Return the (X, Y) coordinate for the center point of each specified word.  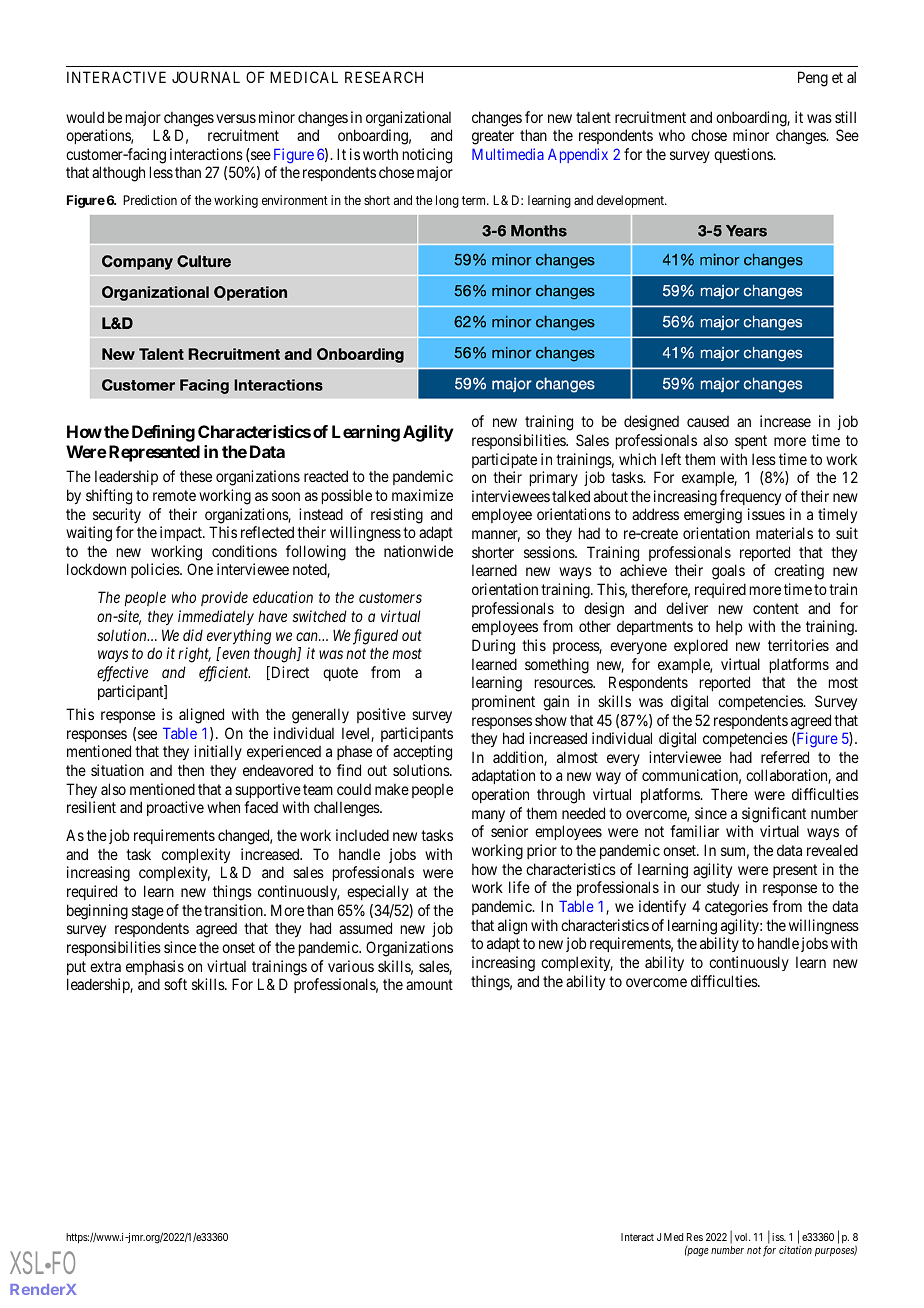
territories (798, 645)
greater (493, 137)
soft (175, 984)
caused (708, 421)
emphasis (155, 967)
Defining (163, 433)
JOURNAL (206, 77)
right (194, 655)
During (493, 647)
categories (736, 908)
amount (429, 984)
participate (504, 460)
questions (744, 155)
